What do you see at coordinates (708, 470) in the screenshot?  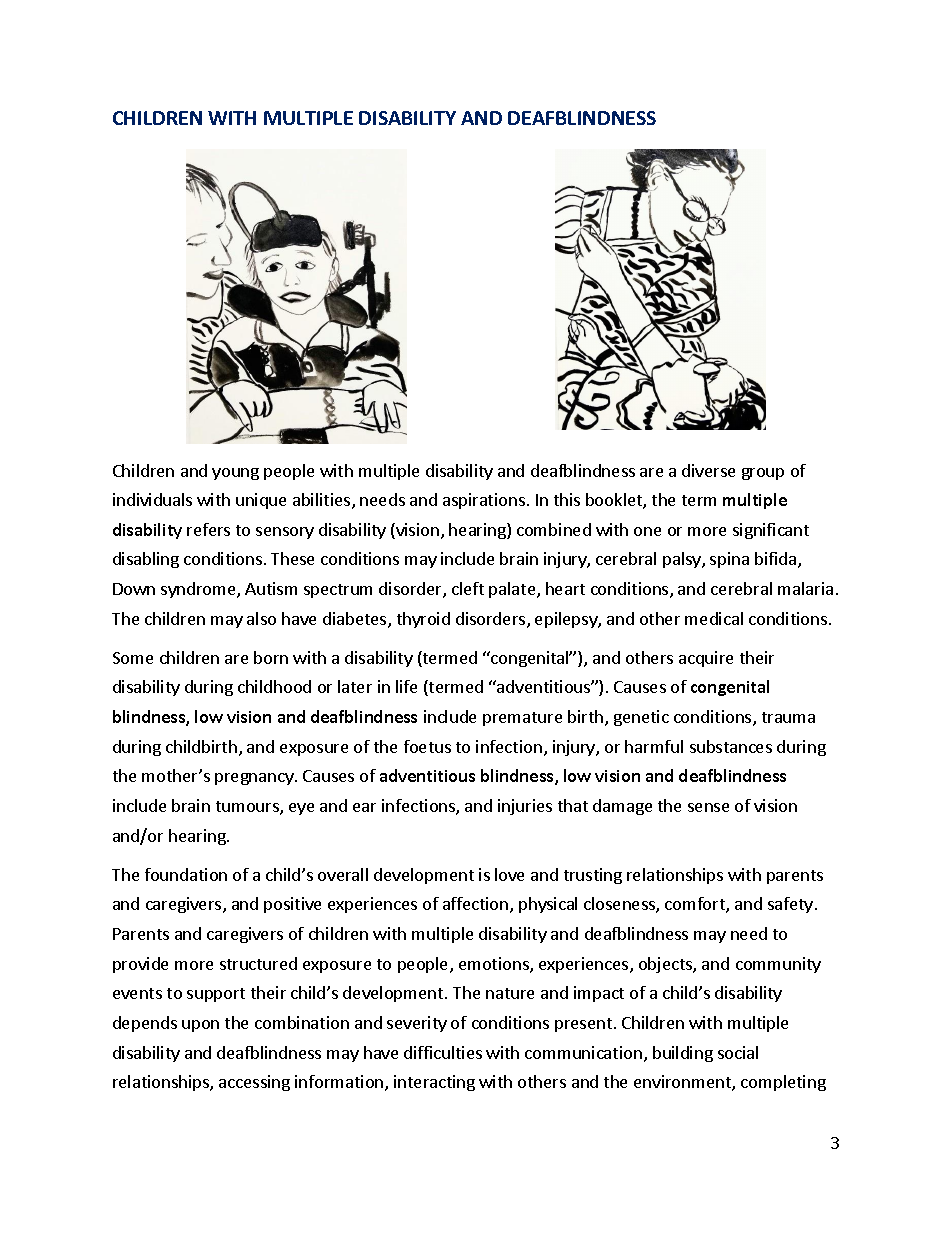 I see `diverse` at bounding box center [708, 470].
